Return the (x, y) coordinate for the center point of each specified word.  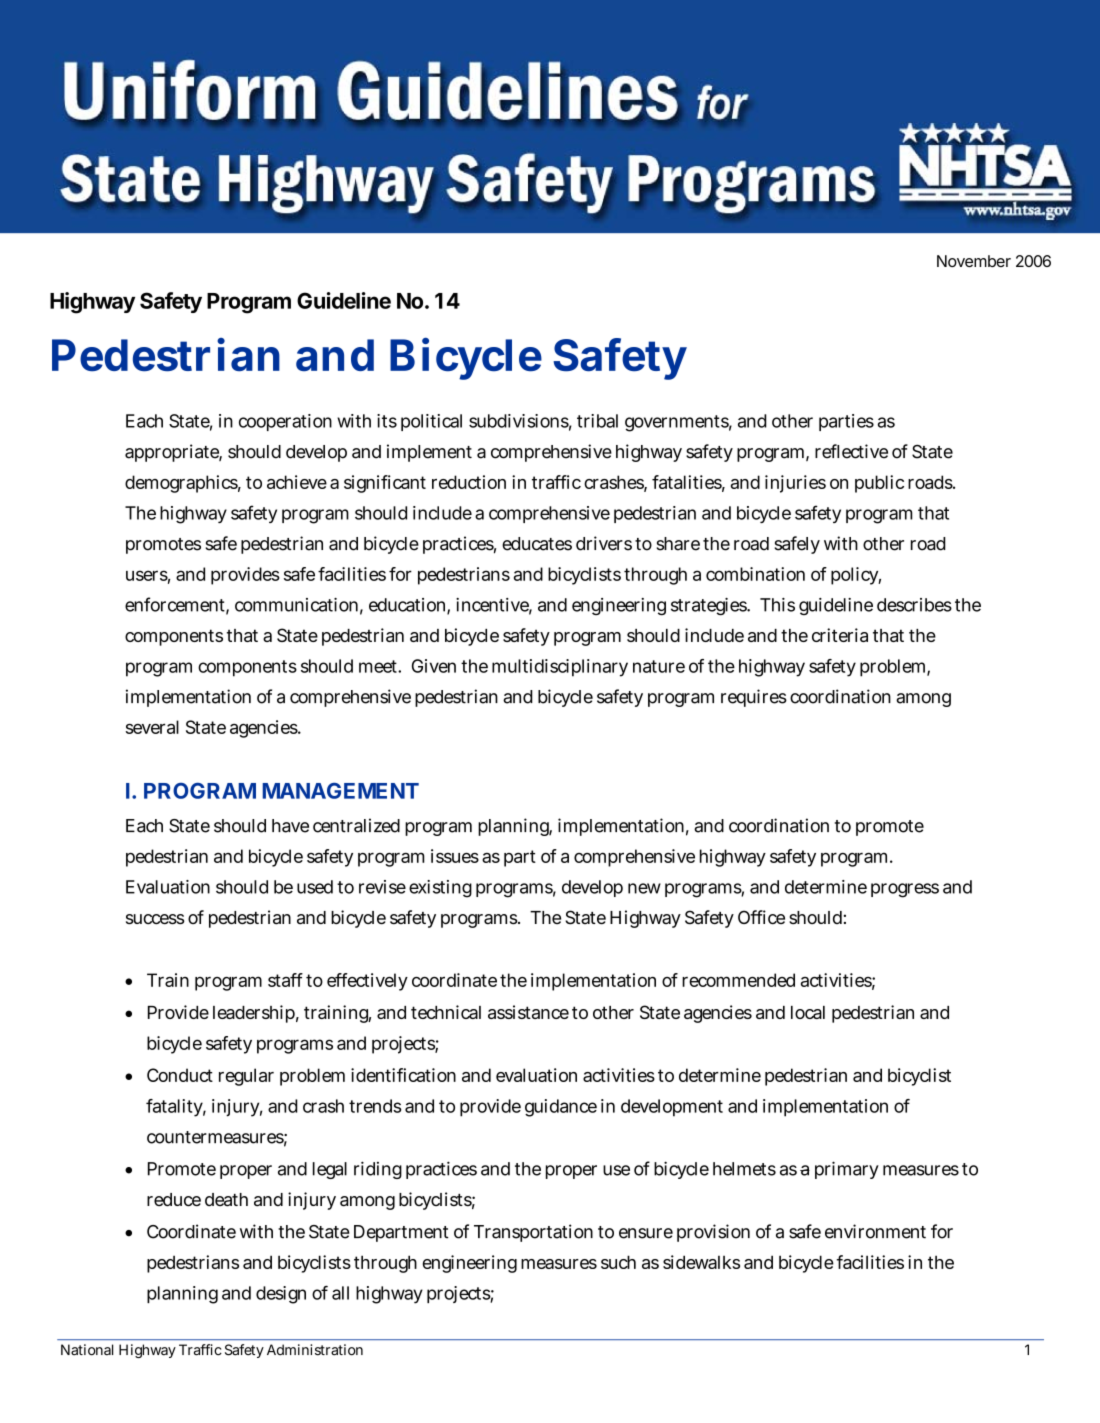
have (290, 826)
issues (455, 856)
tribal (597, 421)
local (808, 1012)
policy (856, 576)
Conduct (180, 1075)
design (281, 1295)
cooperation (285, 422)
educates (537, 544)
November (974, 261)
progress (905, 890)
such (618, 1262)
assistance (528, 1012)
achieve (297, 482)
